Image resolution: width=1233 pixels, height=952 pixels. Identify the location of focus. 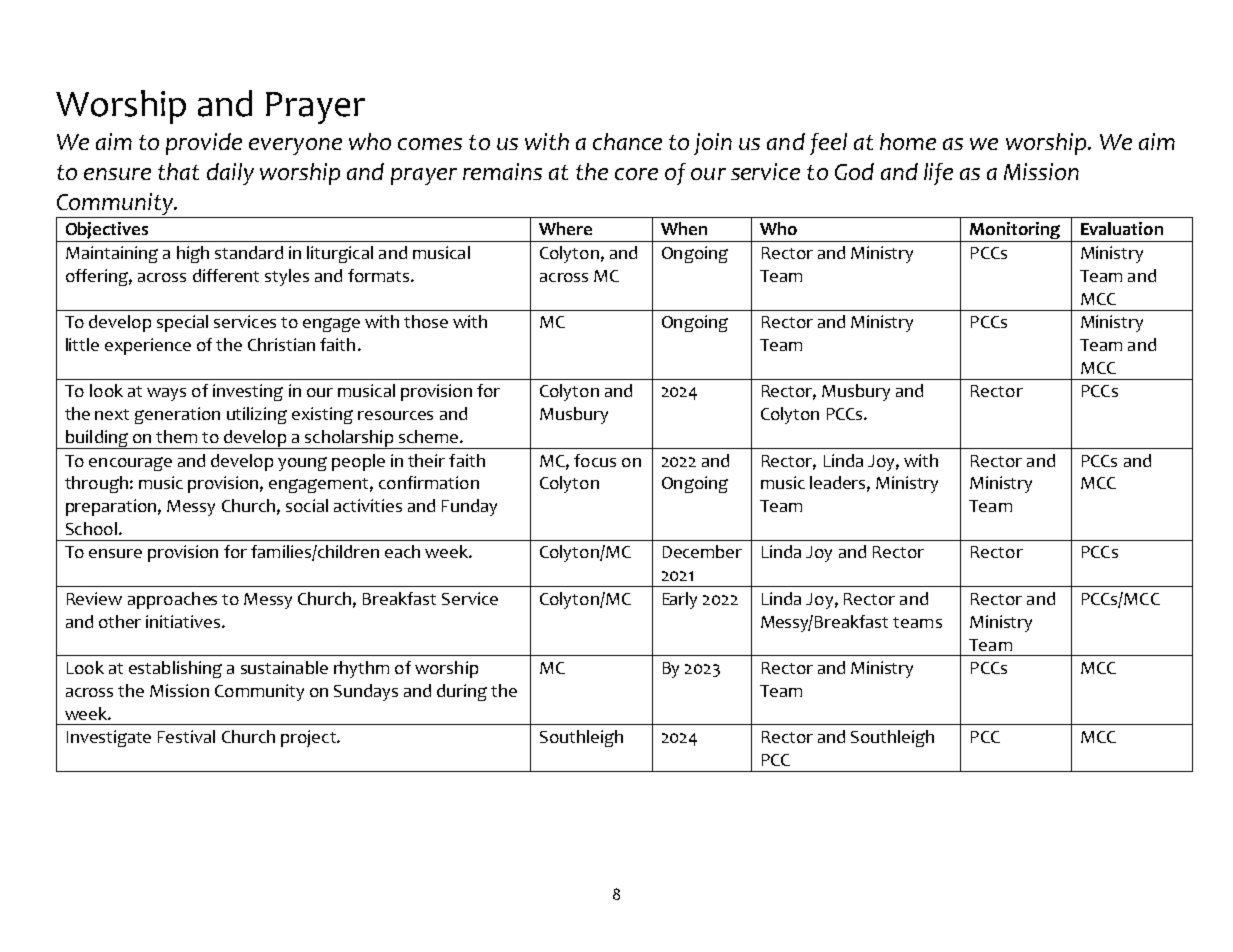
(595, 460).
